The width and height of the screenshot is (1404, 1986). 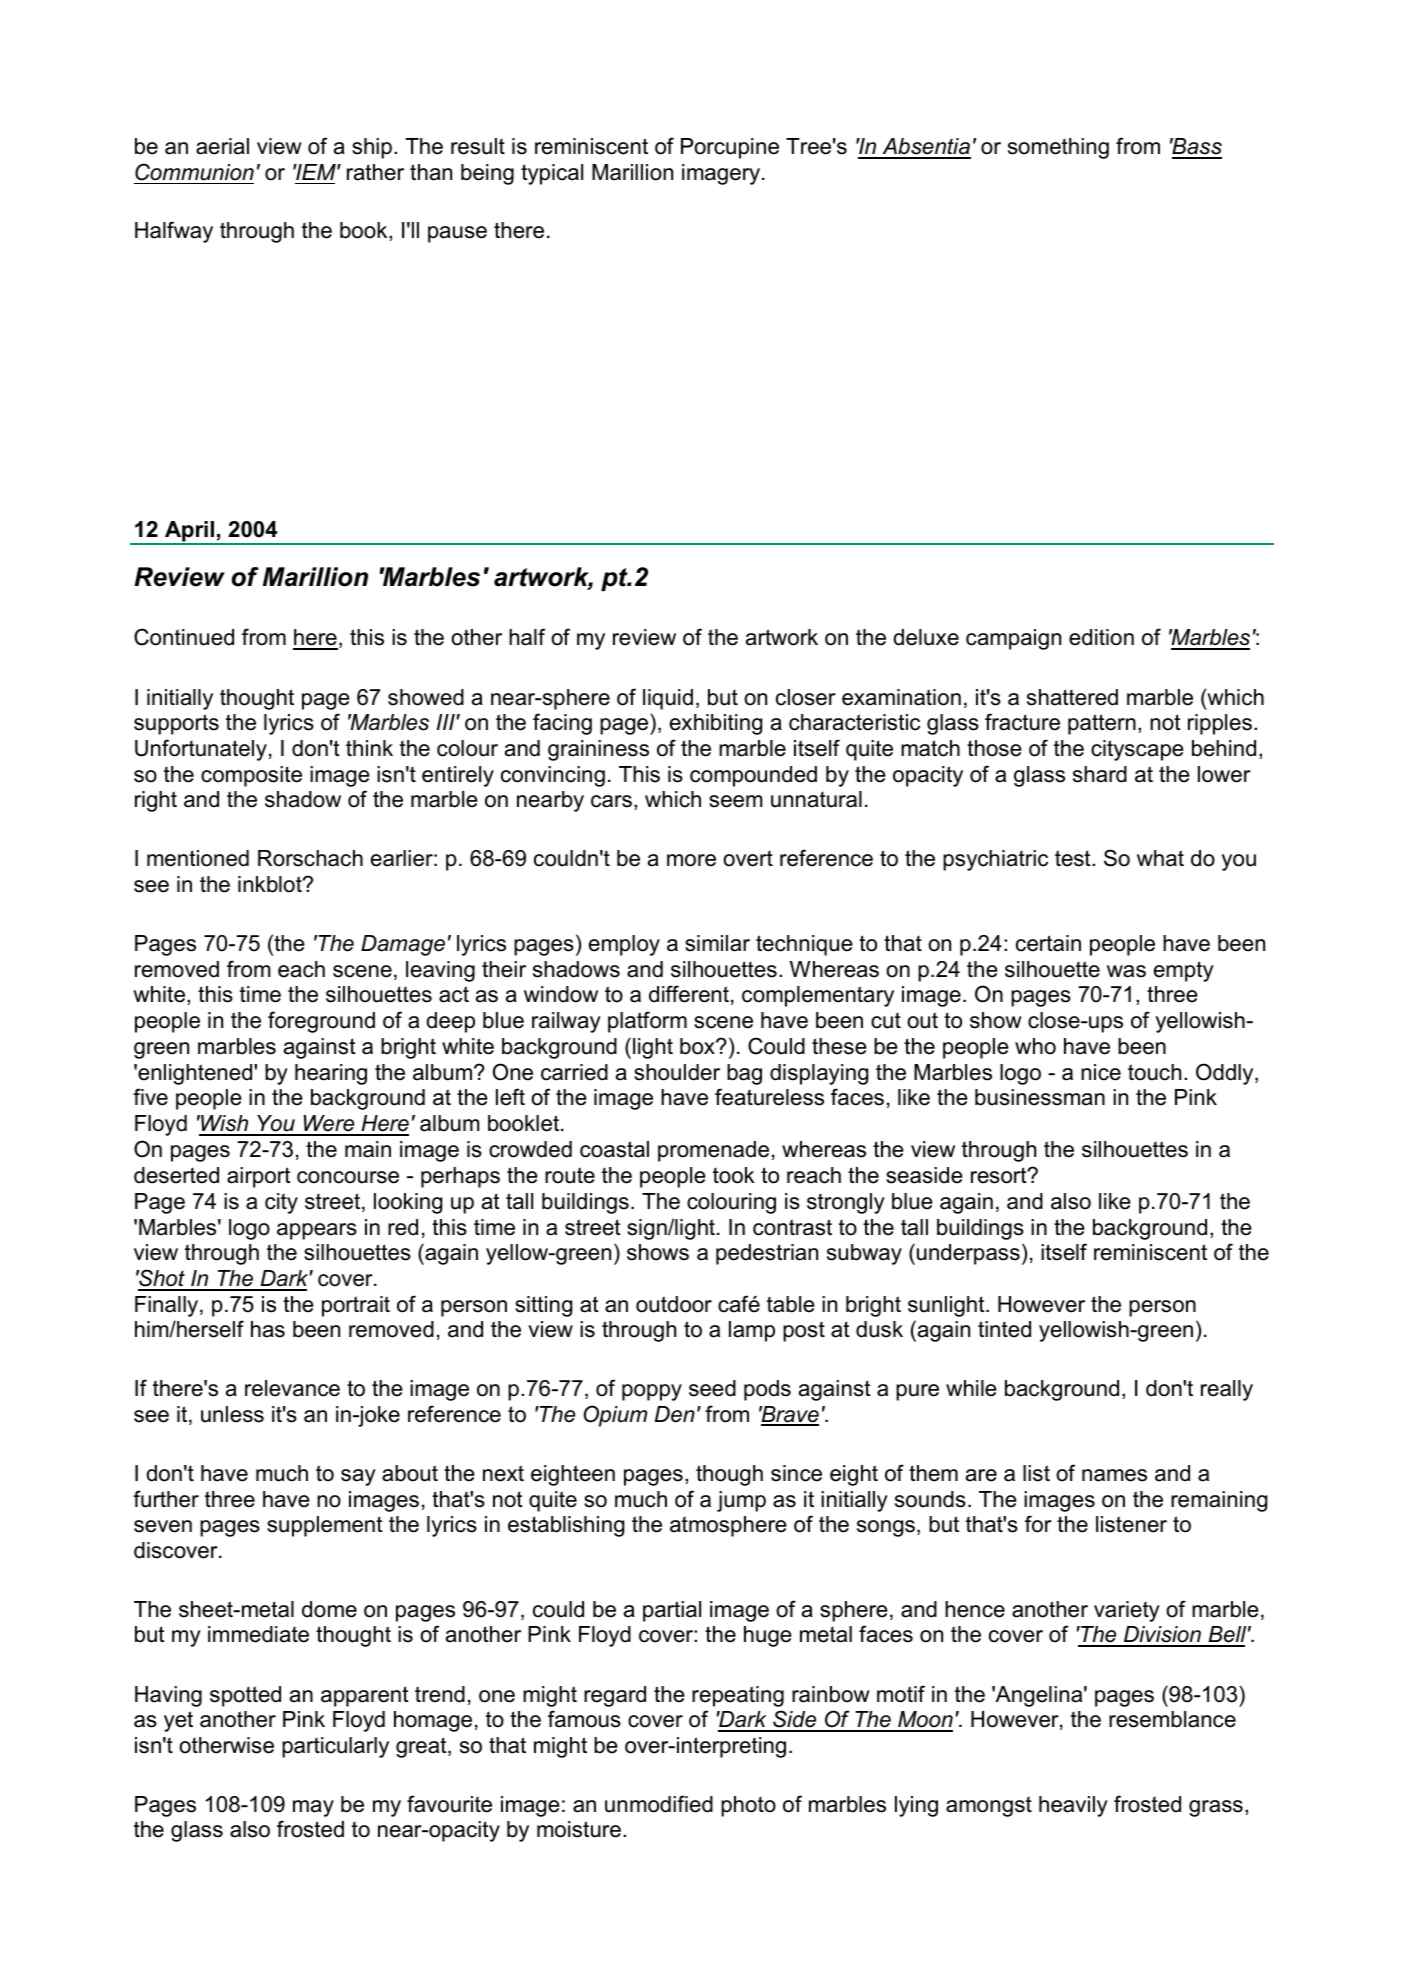 I want to click on edition, so click(x=1101, y=637).
